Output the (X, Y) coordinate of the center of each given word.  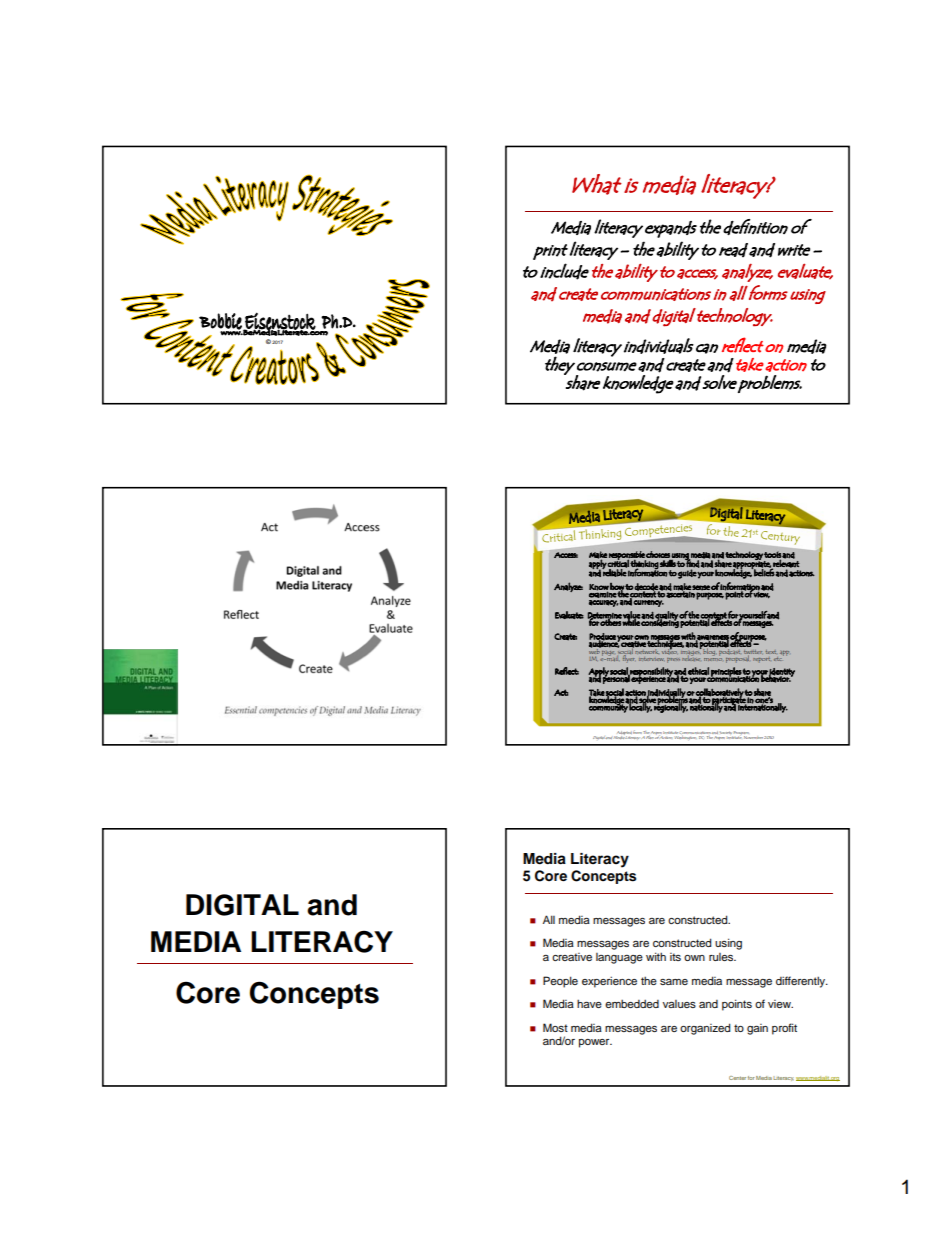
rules (722, 957)
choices (658, 554)
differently (802, 982)
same (674, 982)
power (595, 1043)
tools (772, 555)
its (675, 957)
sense (701, 588)
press (673, 660)
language (619, 958)
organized (705, 1029)
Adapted (625, 734)
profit (784, 1029)
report (761, 659)
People (560, 982)
